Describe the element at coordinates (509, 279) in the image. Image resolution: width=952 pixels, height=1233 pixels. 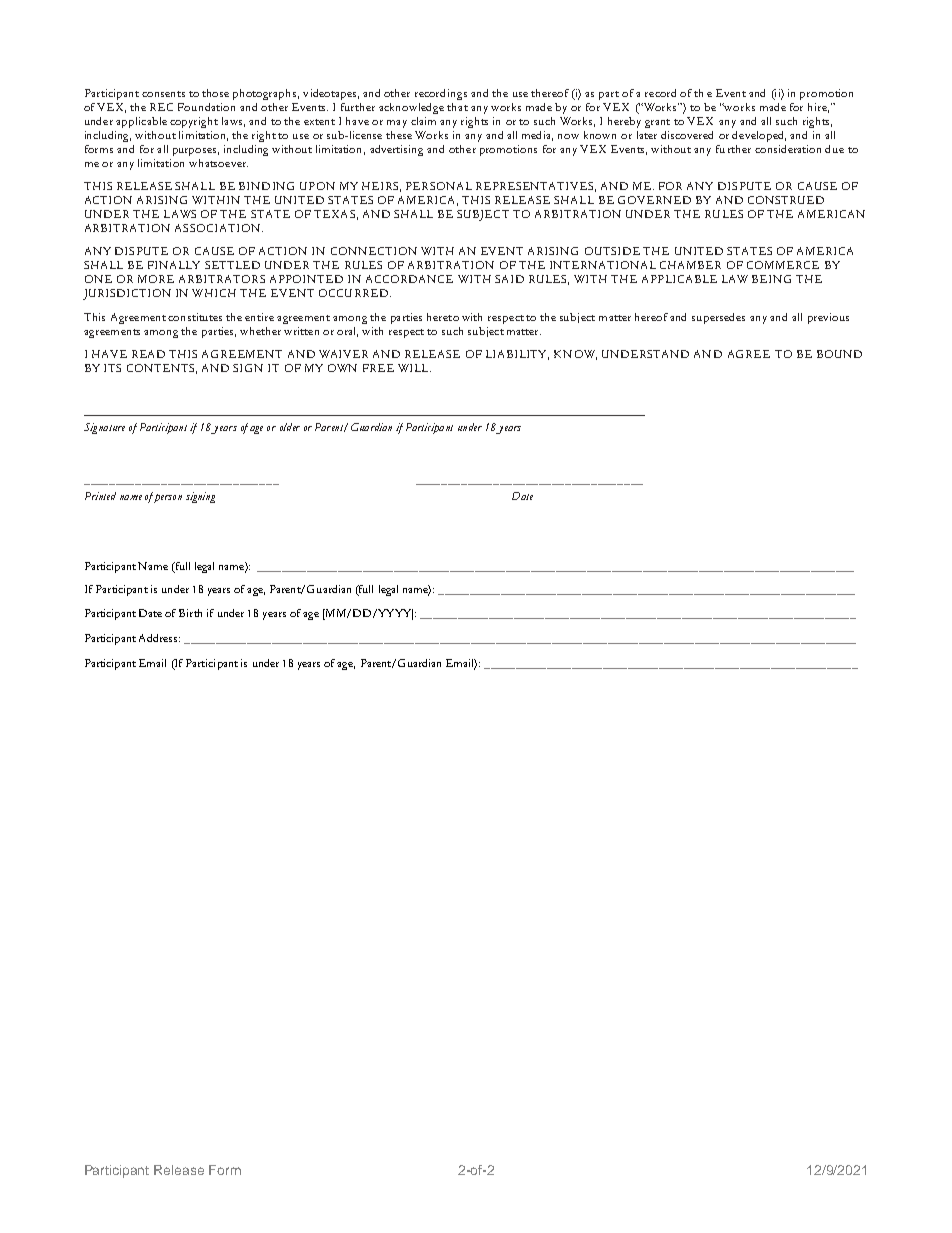
I see `SAID` at that location.
